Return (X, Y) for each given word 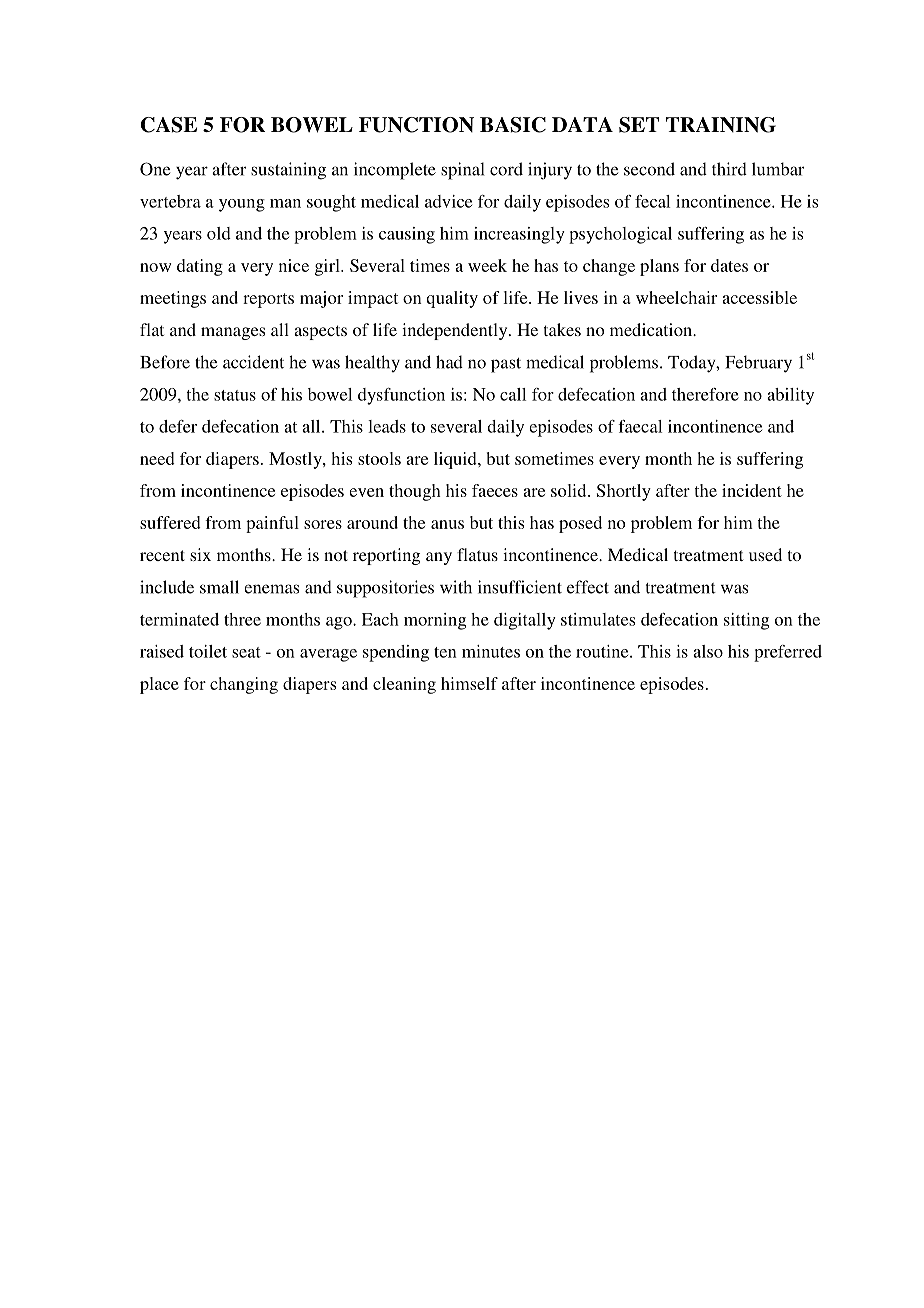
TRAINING (721, 125)
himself (469, 683)
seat (246, 652)
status (235, 395)
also (708, 651)
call (513, 394)
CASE (169, 125)
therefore (705, 394)
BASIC (513, 125)
